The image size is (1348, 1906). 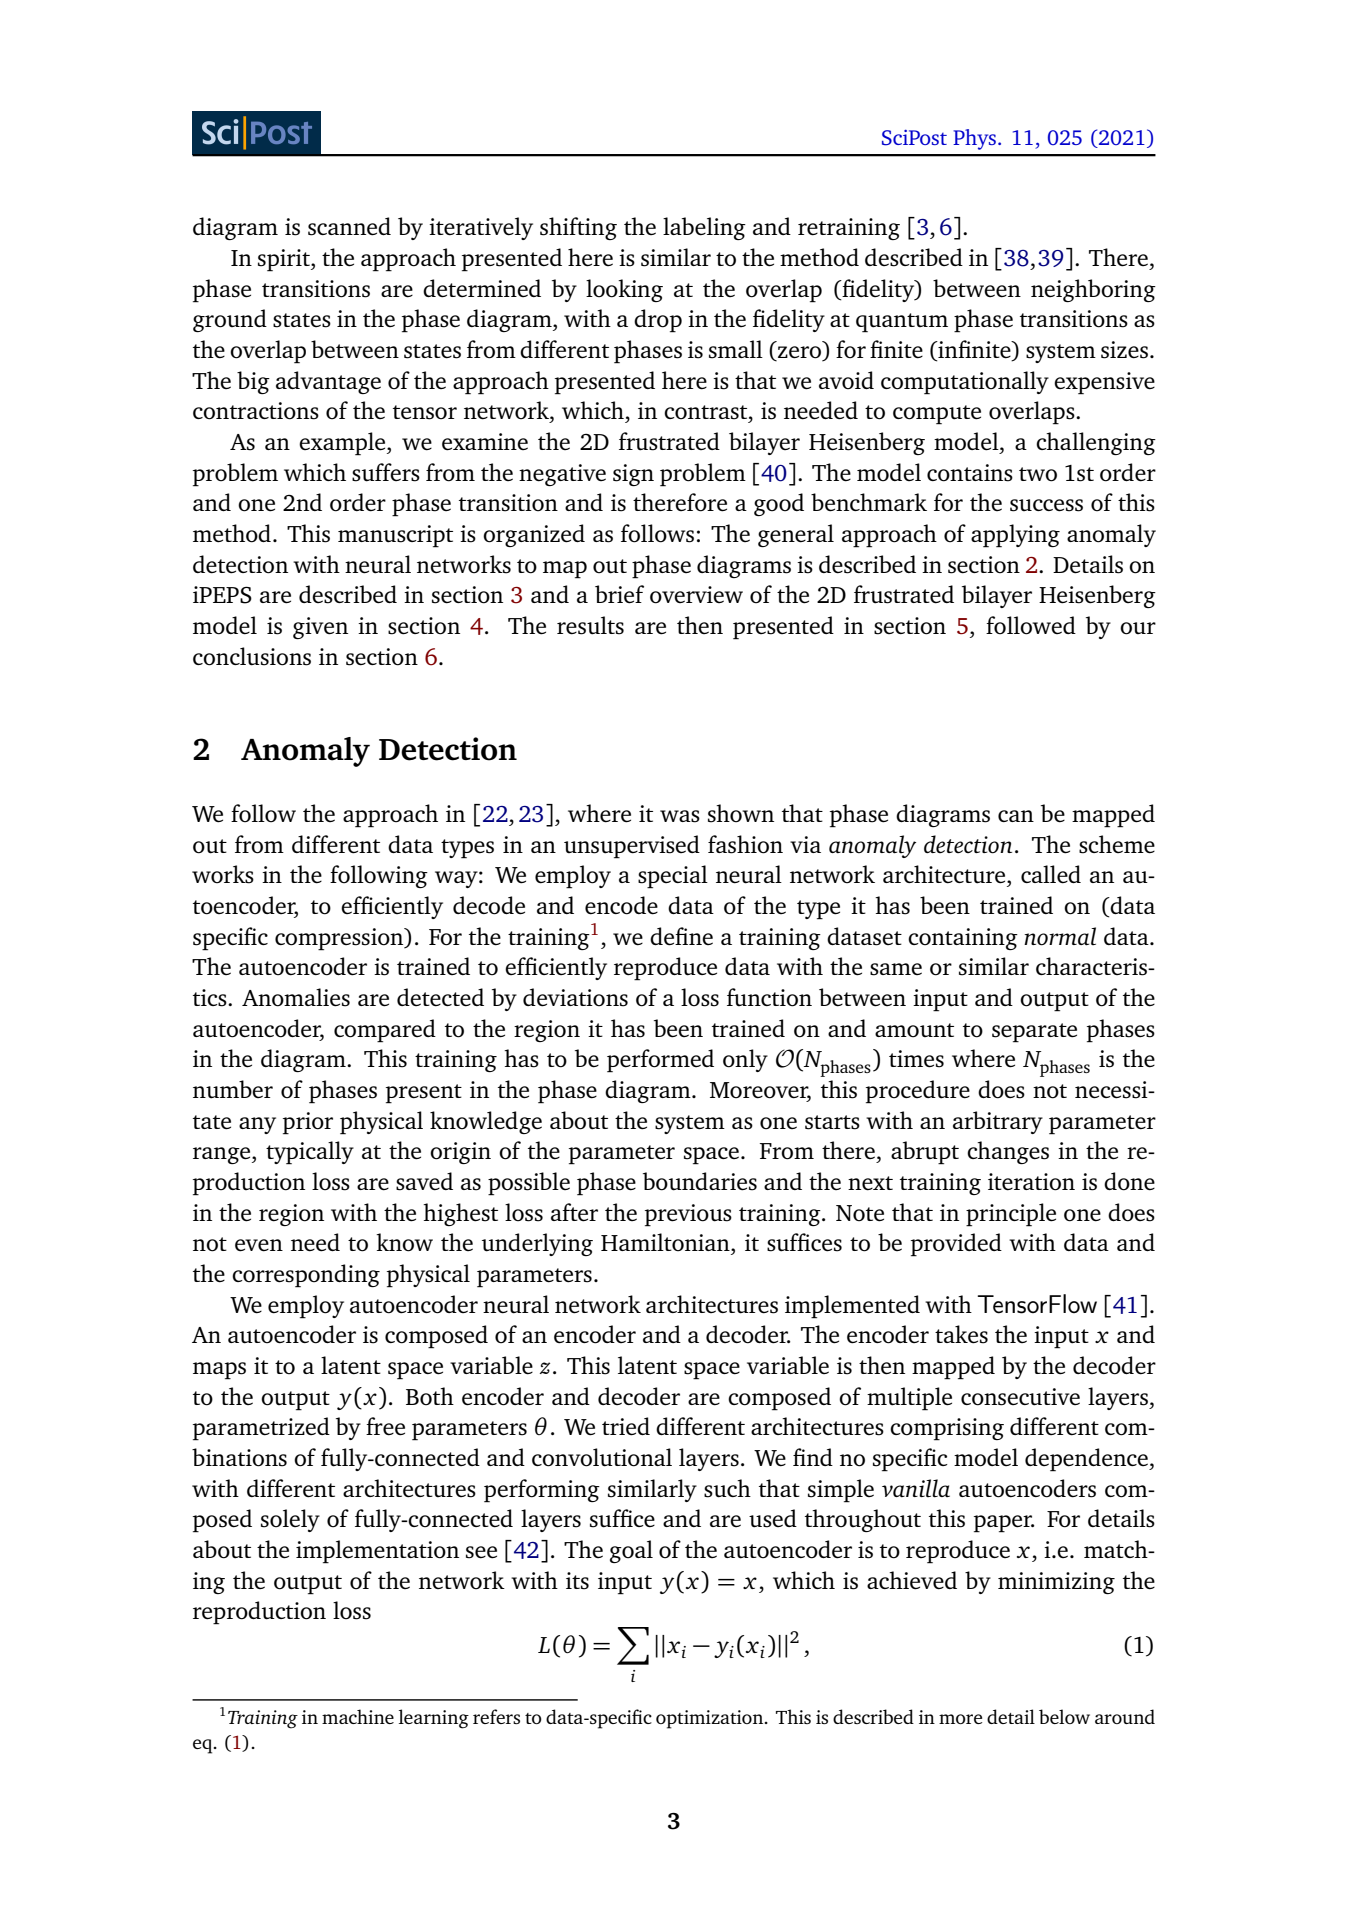 What do you see at coordinates (1093, 290) in the image?
I see `neighboring` at bounding box center [1093, 290].
